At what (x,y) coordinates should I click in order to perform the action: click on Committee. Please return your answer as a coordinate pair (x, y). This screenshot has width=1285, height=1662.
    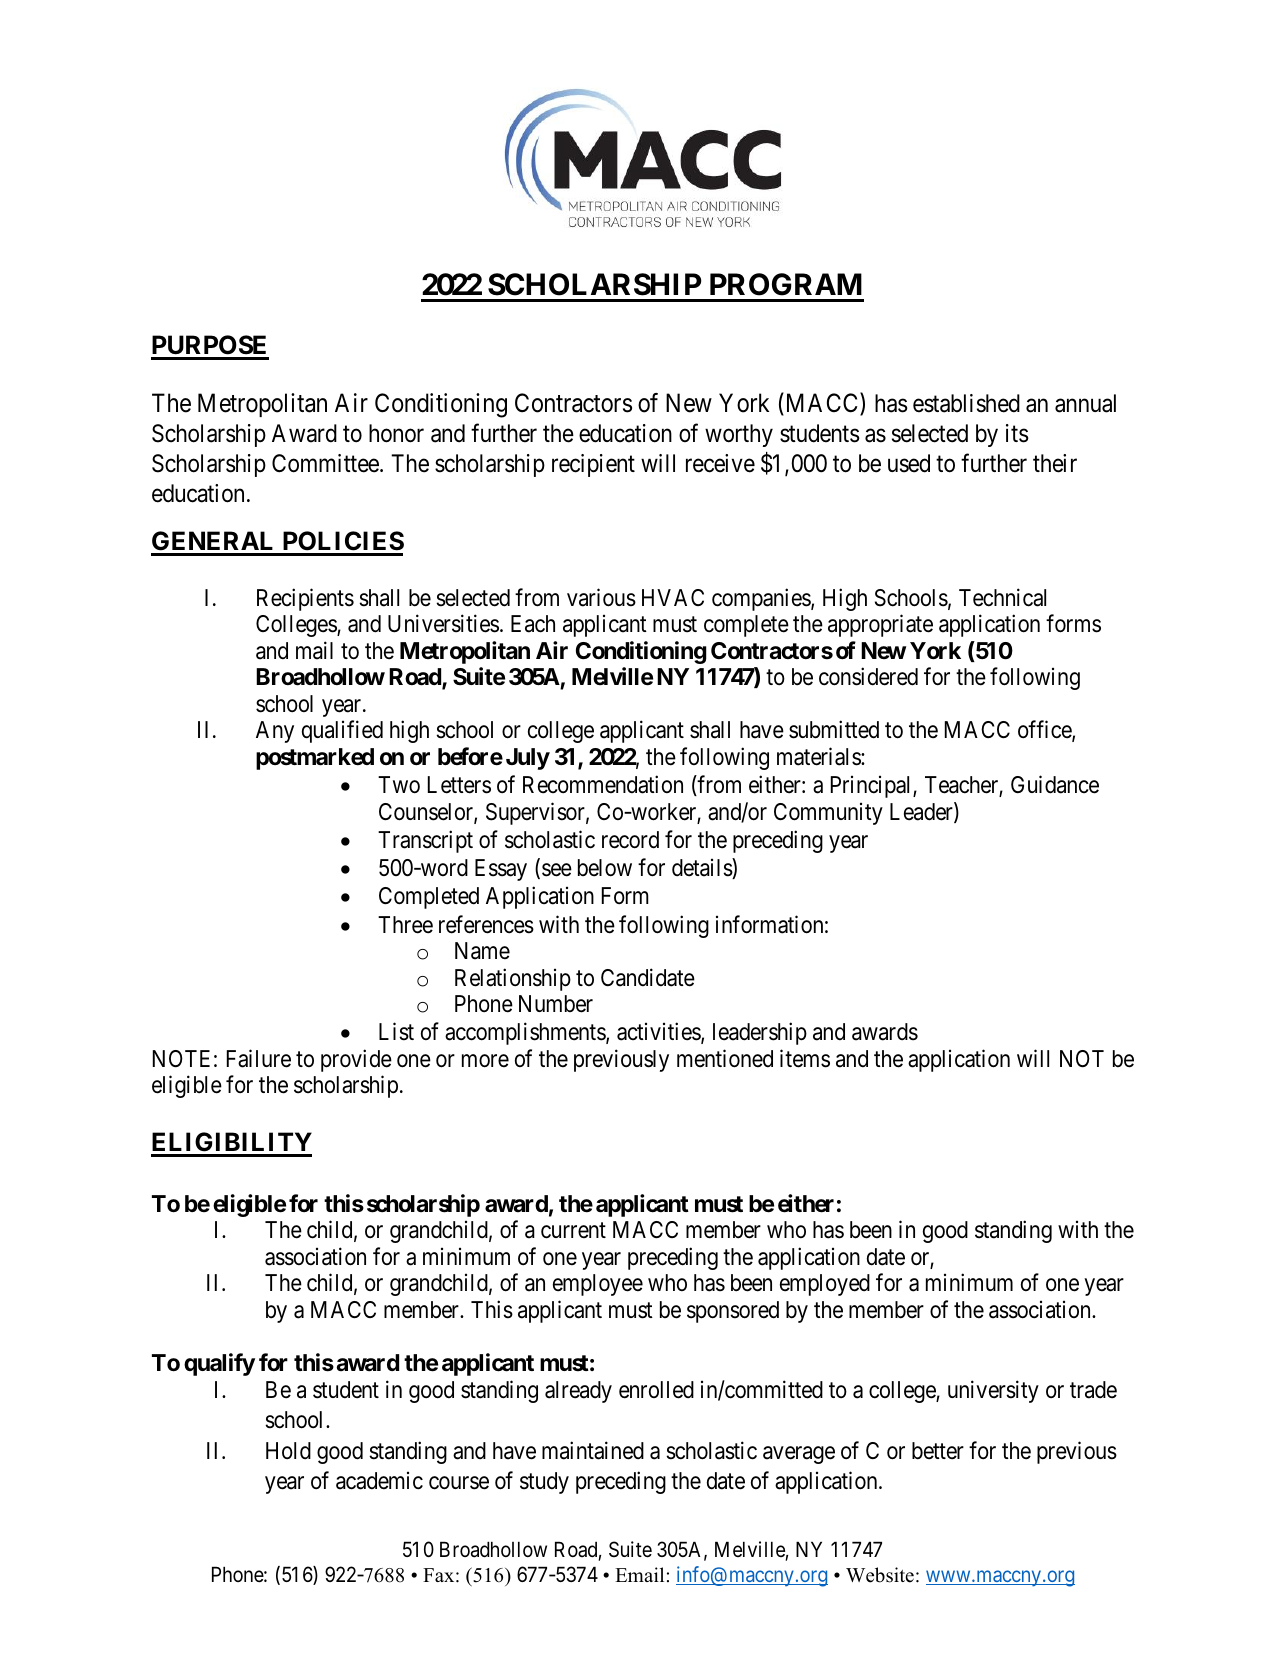
    Looking at the image, I should click on (325, 463).
